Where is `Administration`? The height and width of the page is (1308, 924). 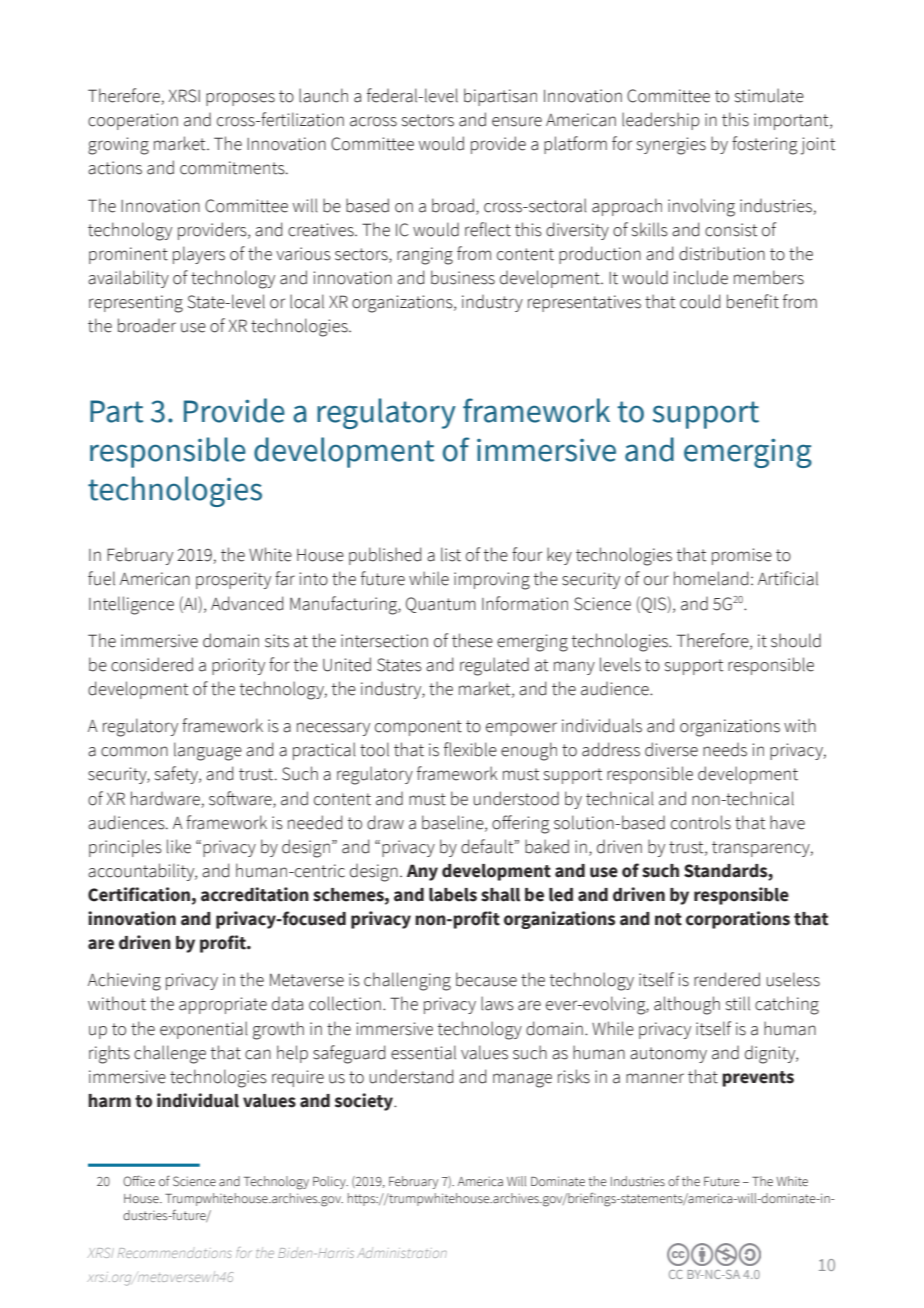 Administration is located at coordinates (402, 1253).
